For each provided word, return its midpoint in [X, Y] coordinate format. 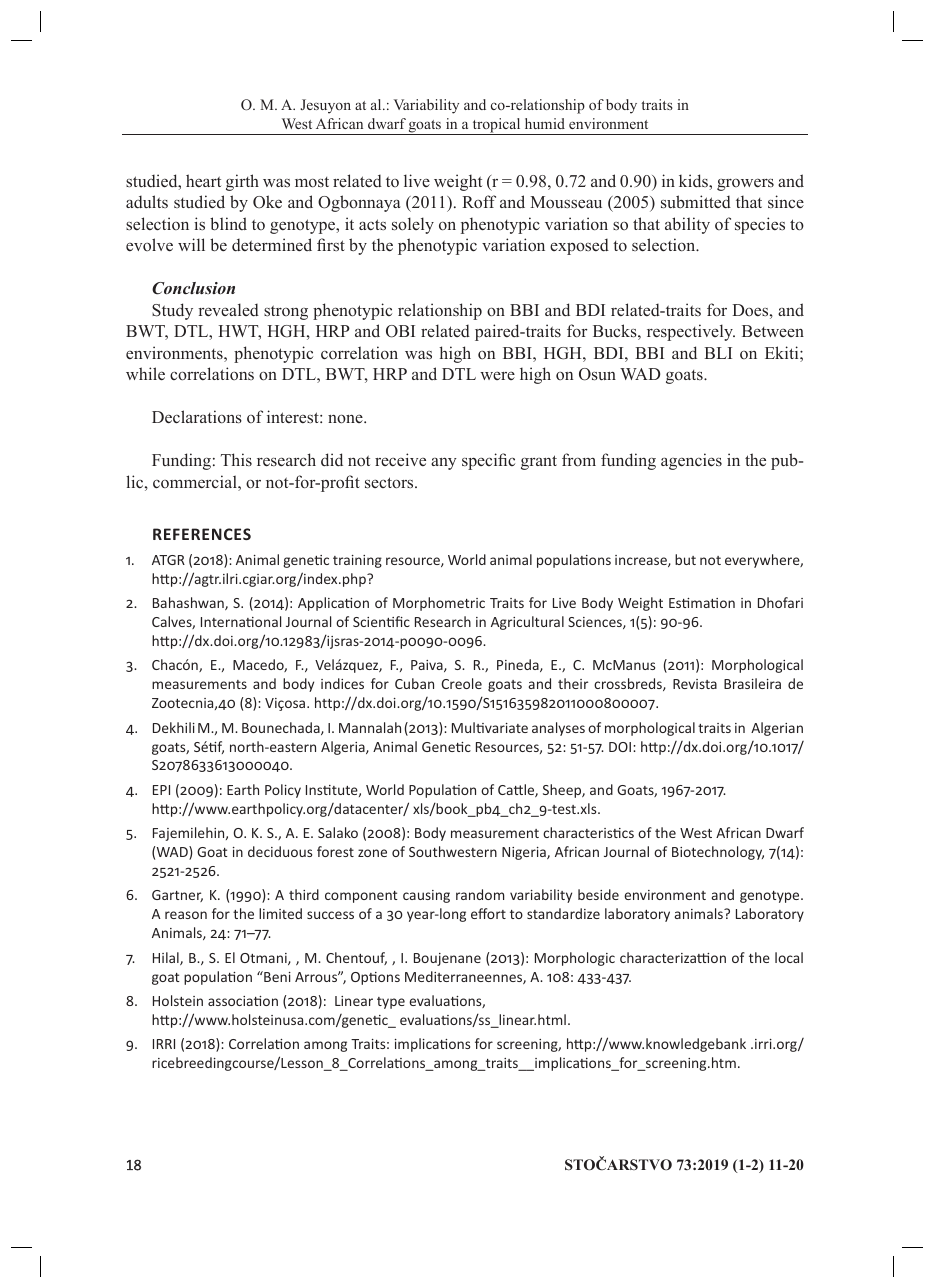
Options [375, 978]
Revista [695, 684]
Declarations [197, 417]
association [243, 1001]
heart [203, 180]
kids [694, 181]
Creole [461, 683]
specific [488, 461]
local [789, 957]
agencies [691, 461]
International [241, 621]
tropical [496, 126]
